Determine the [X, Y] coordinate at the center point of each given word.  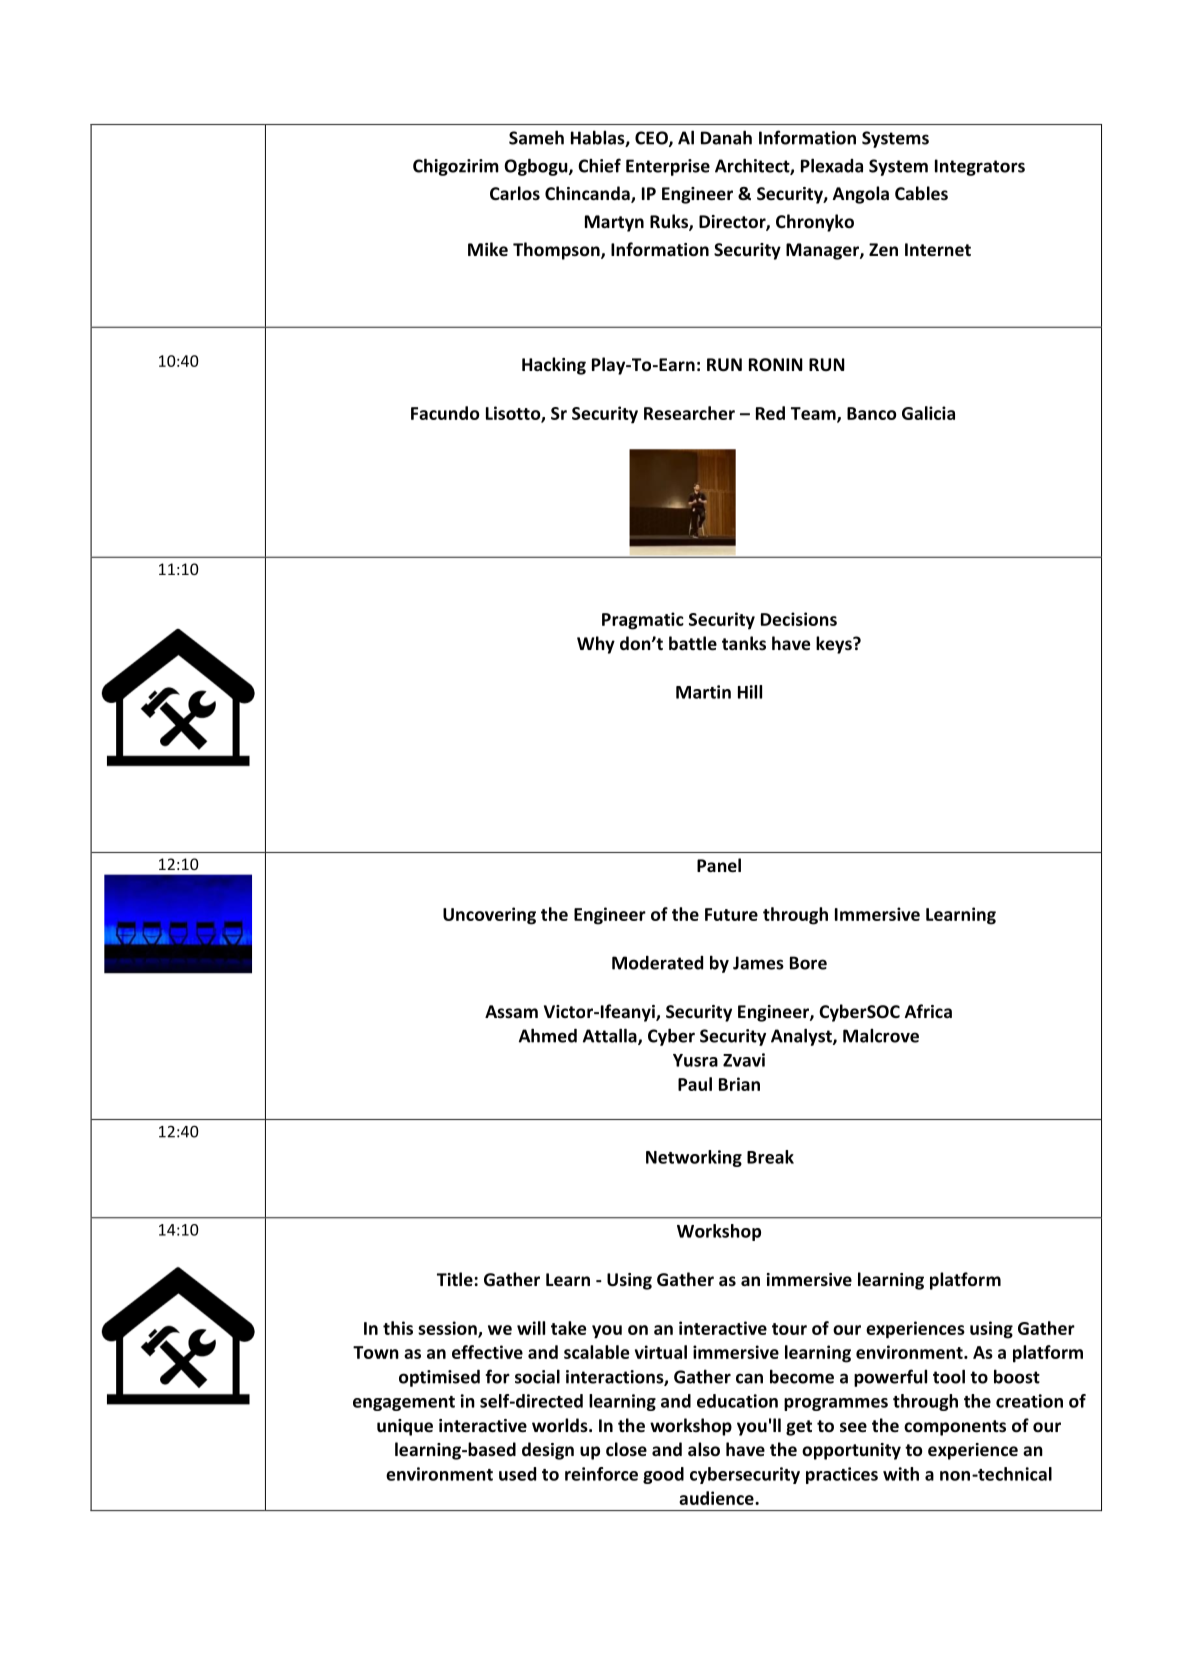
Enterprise [668, 167]
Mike [488, 249]
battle [693, 643]
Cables [921, 193]
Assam [511, 1012]
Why [596, 645]
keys [835, 645]
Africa [928, 1011]
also [704, 1449]
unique [405, 1427]
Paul [695, 1084]
